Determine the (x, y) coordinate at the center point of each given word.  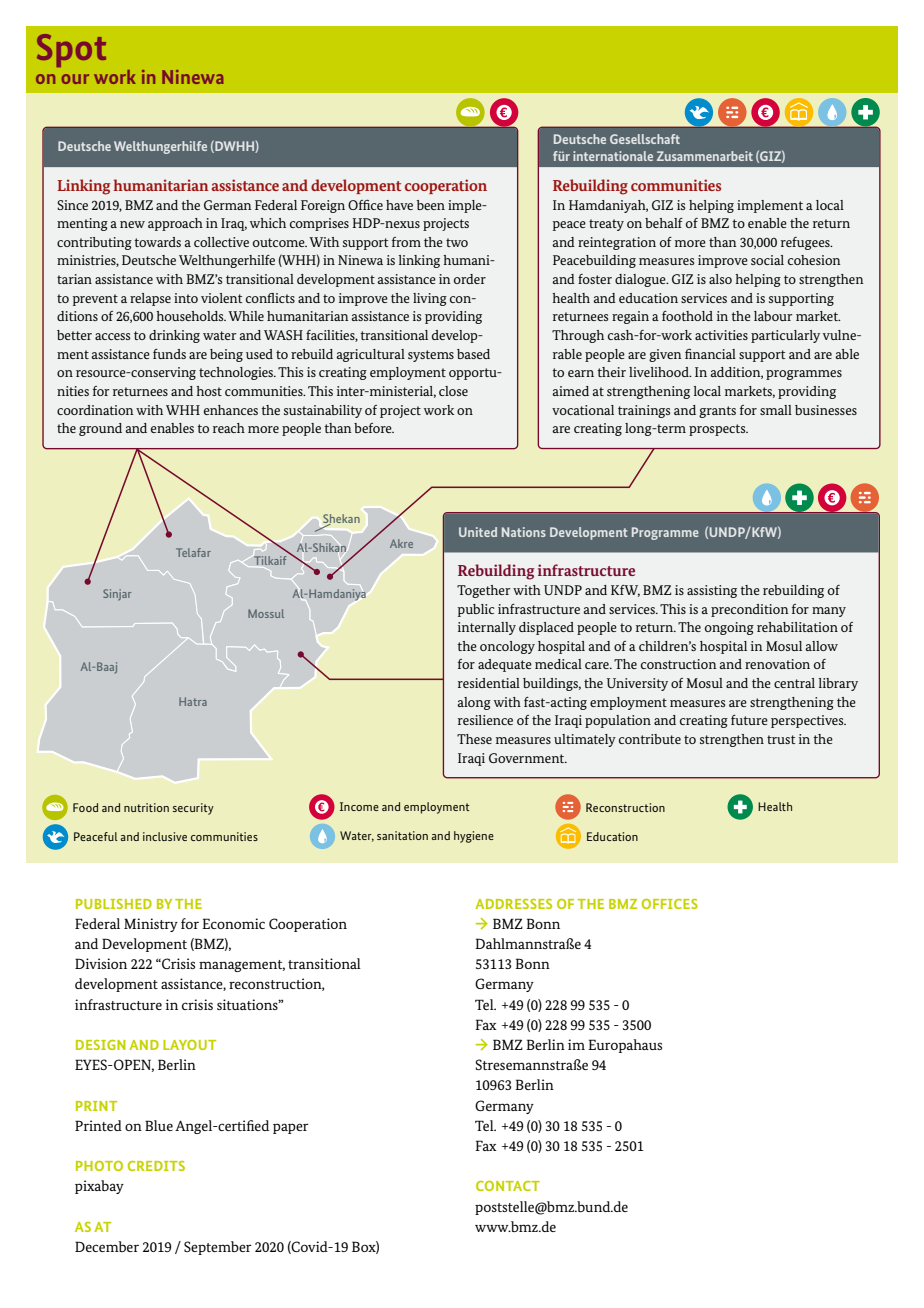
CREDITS (156, 1166)
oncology (507, 647)
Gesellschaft (645, 139)
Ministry (151, 925)
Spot (71, 50)
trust (781, 739)
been (431, 205)
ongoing (729, 628)
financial (710, 353)
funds (169, 354)
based (473, 354)
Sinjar (117, 595)
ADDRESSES (513, 904)
